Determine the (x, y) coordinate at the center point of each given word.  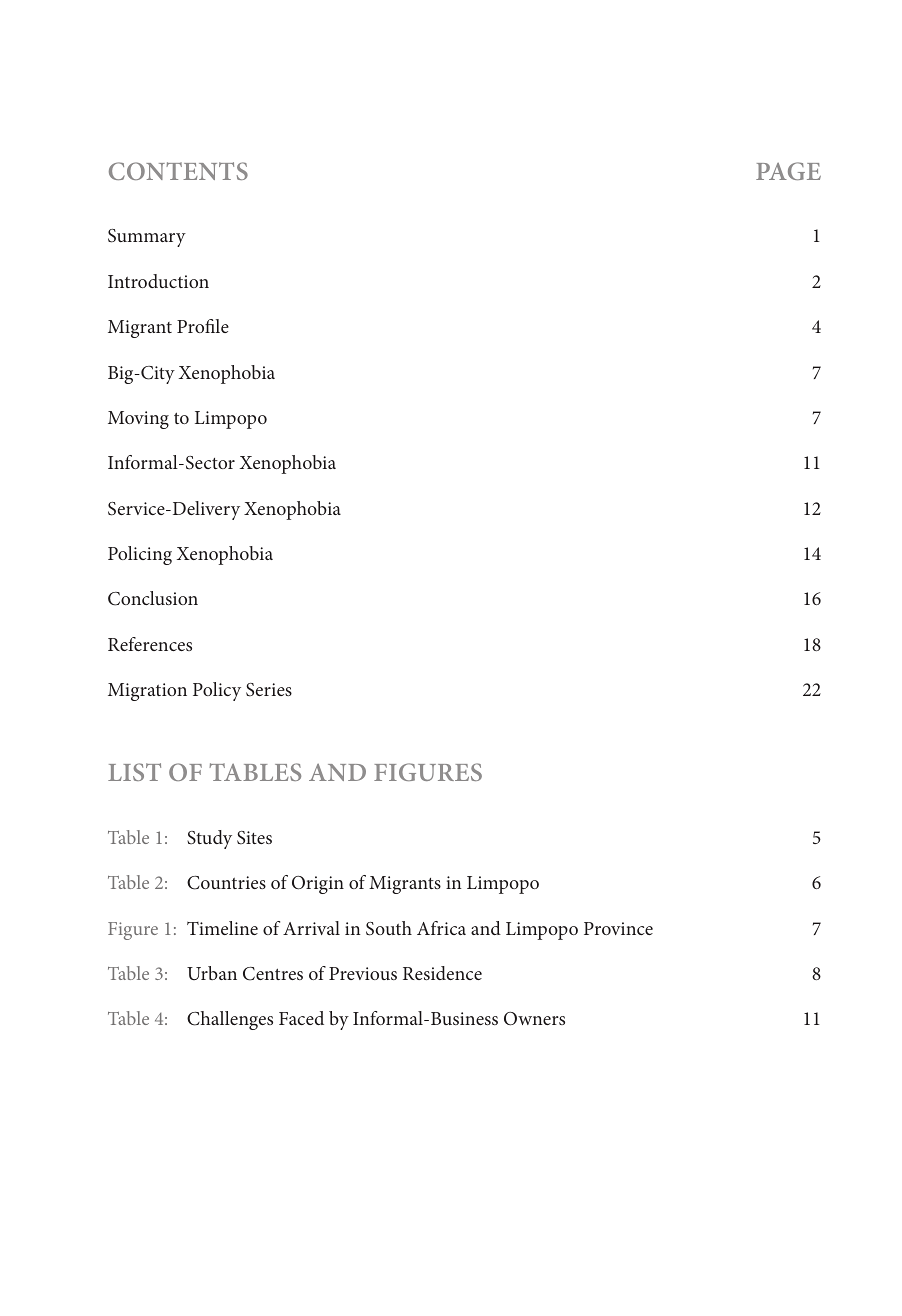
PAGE (788, 171)
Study (209, 839)
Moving (138, 420)
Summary (147, 238)
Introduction (158, 281)
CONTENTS (178, 171)
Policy (217, 691)
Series (269, 690)
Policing (140, 555)
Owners (534, 1019)
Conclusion (153, 598)
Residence (442, 973)
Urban (212, 973)
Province (618, 928)
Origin (318, 885)
